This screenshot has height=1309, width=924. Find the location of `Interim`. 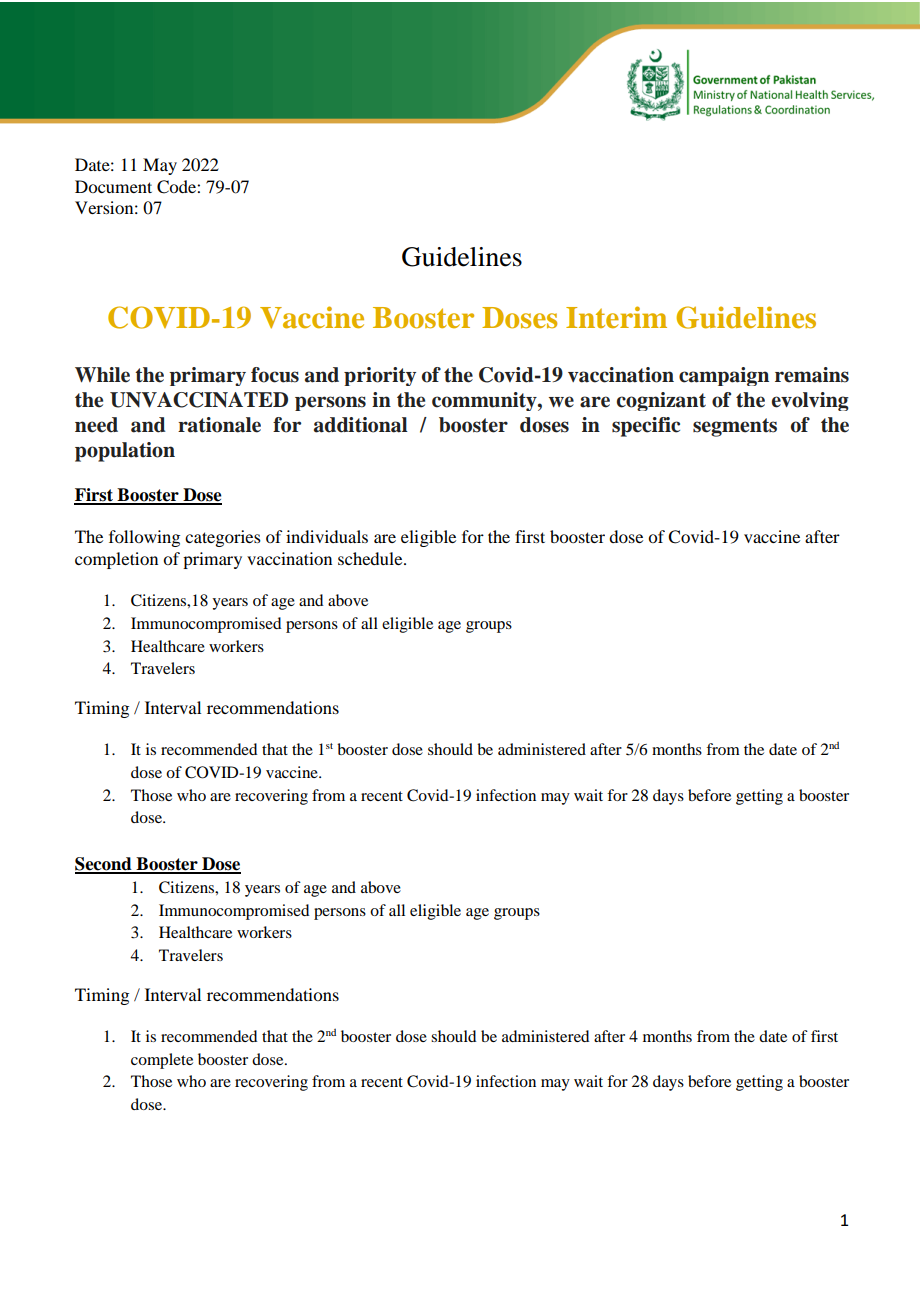

Interim is located at coordinates (616, 317).
